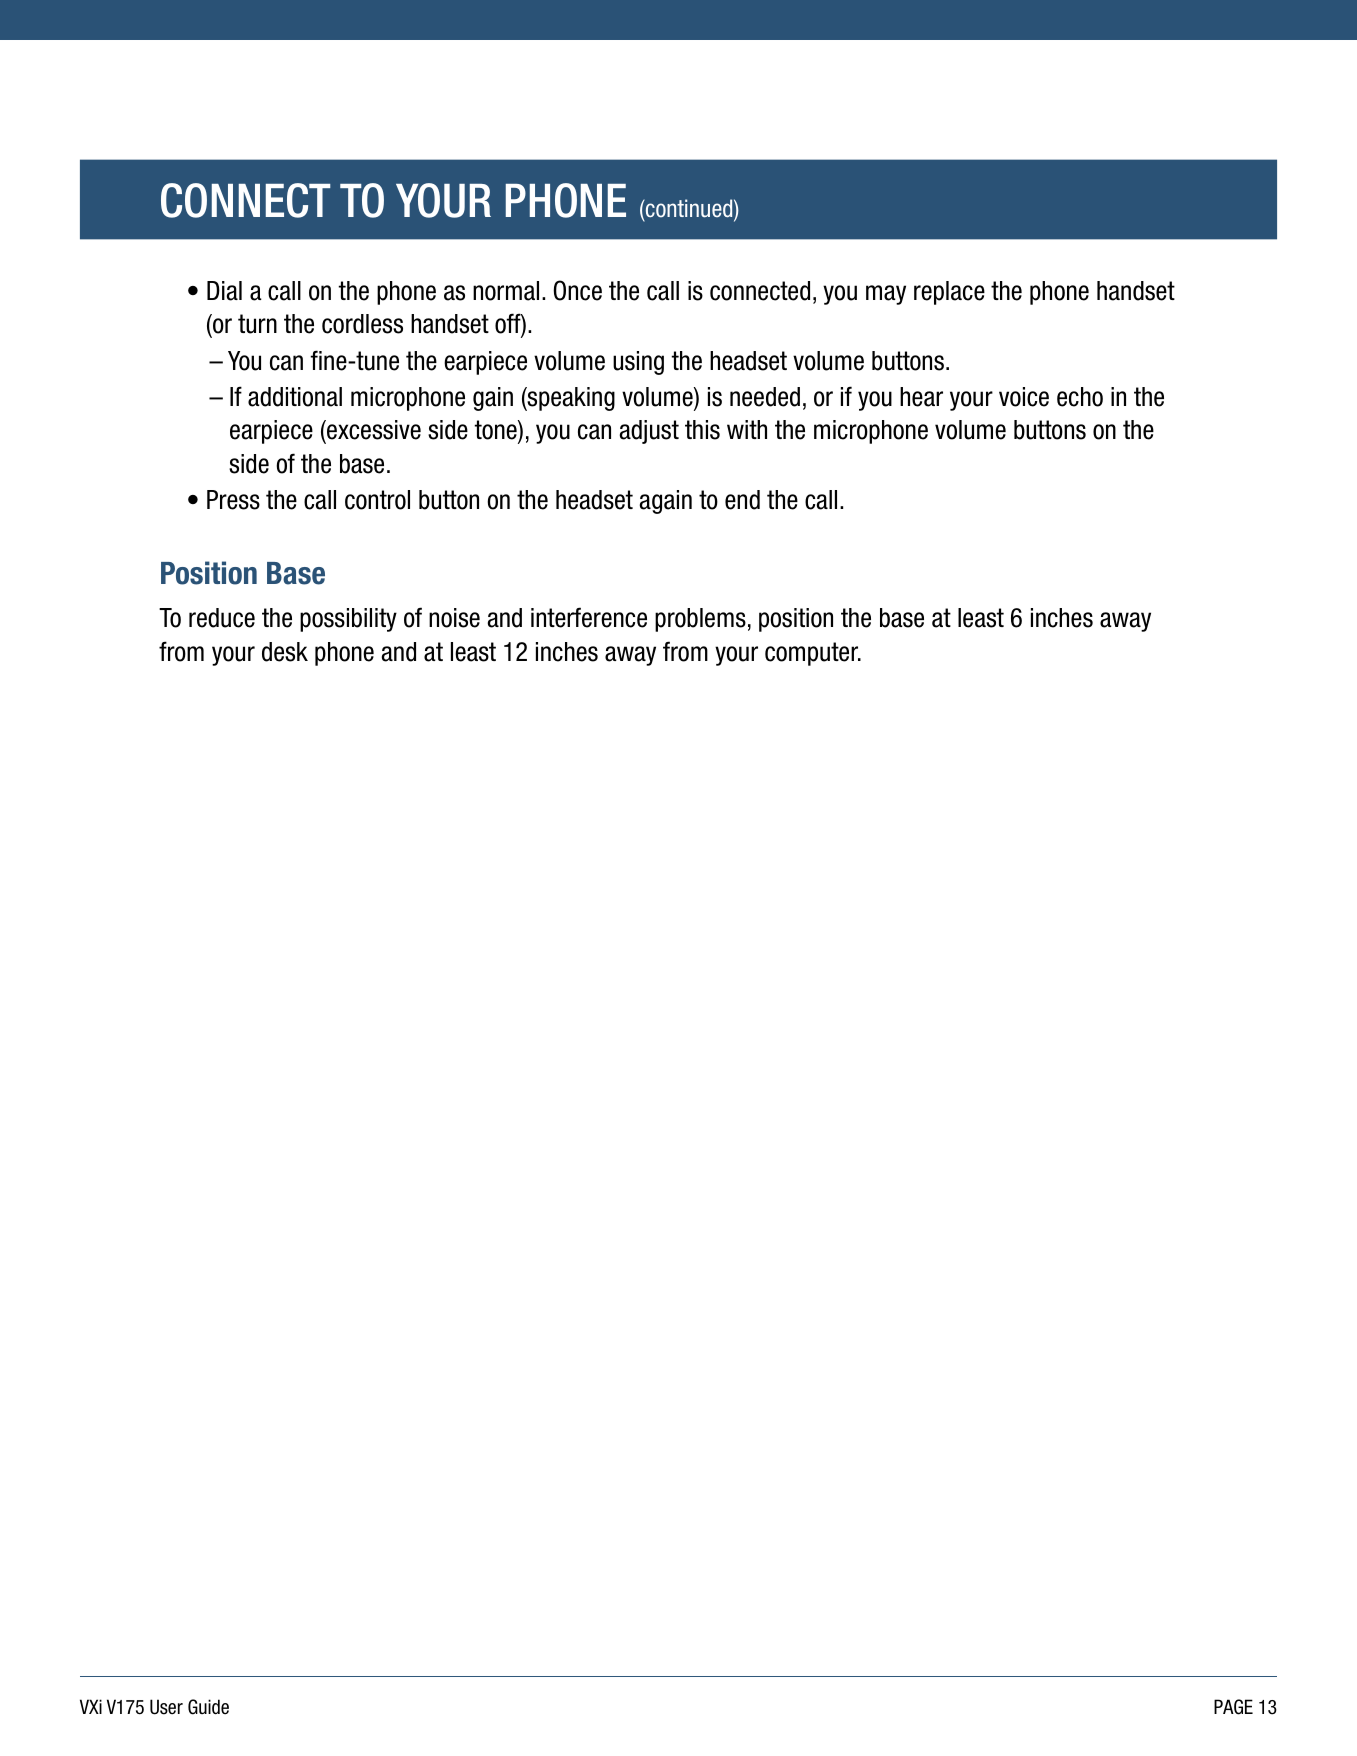 The width and height of the document is (1357, 1756). Describe the element at coordinates (348, 620) in the document. I see `possibility` at that location.
